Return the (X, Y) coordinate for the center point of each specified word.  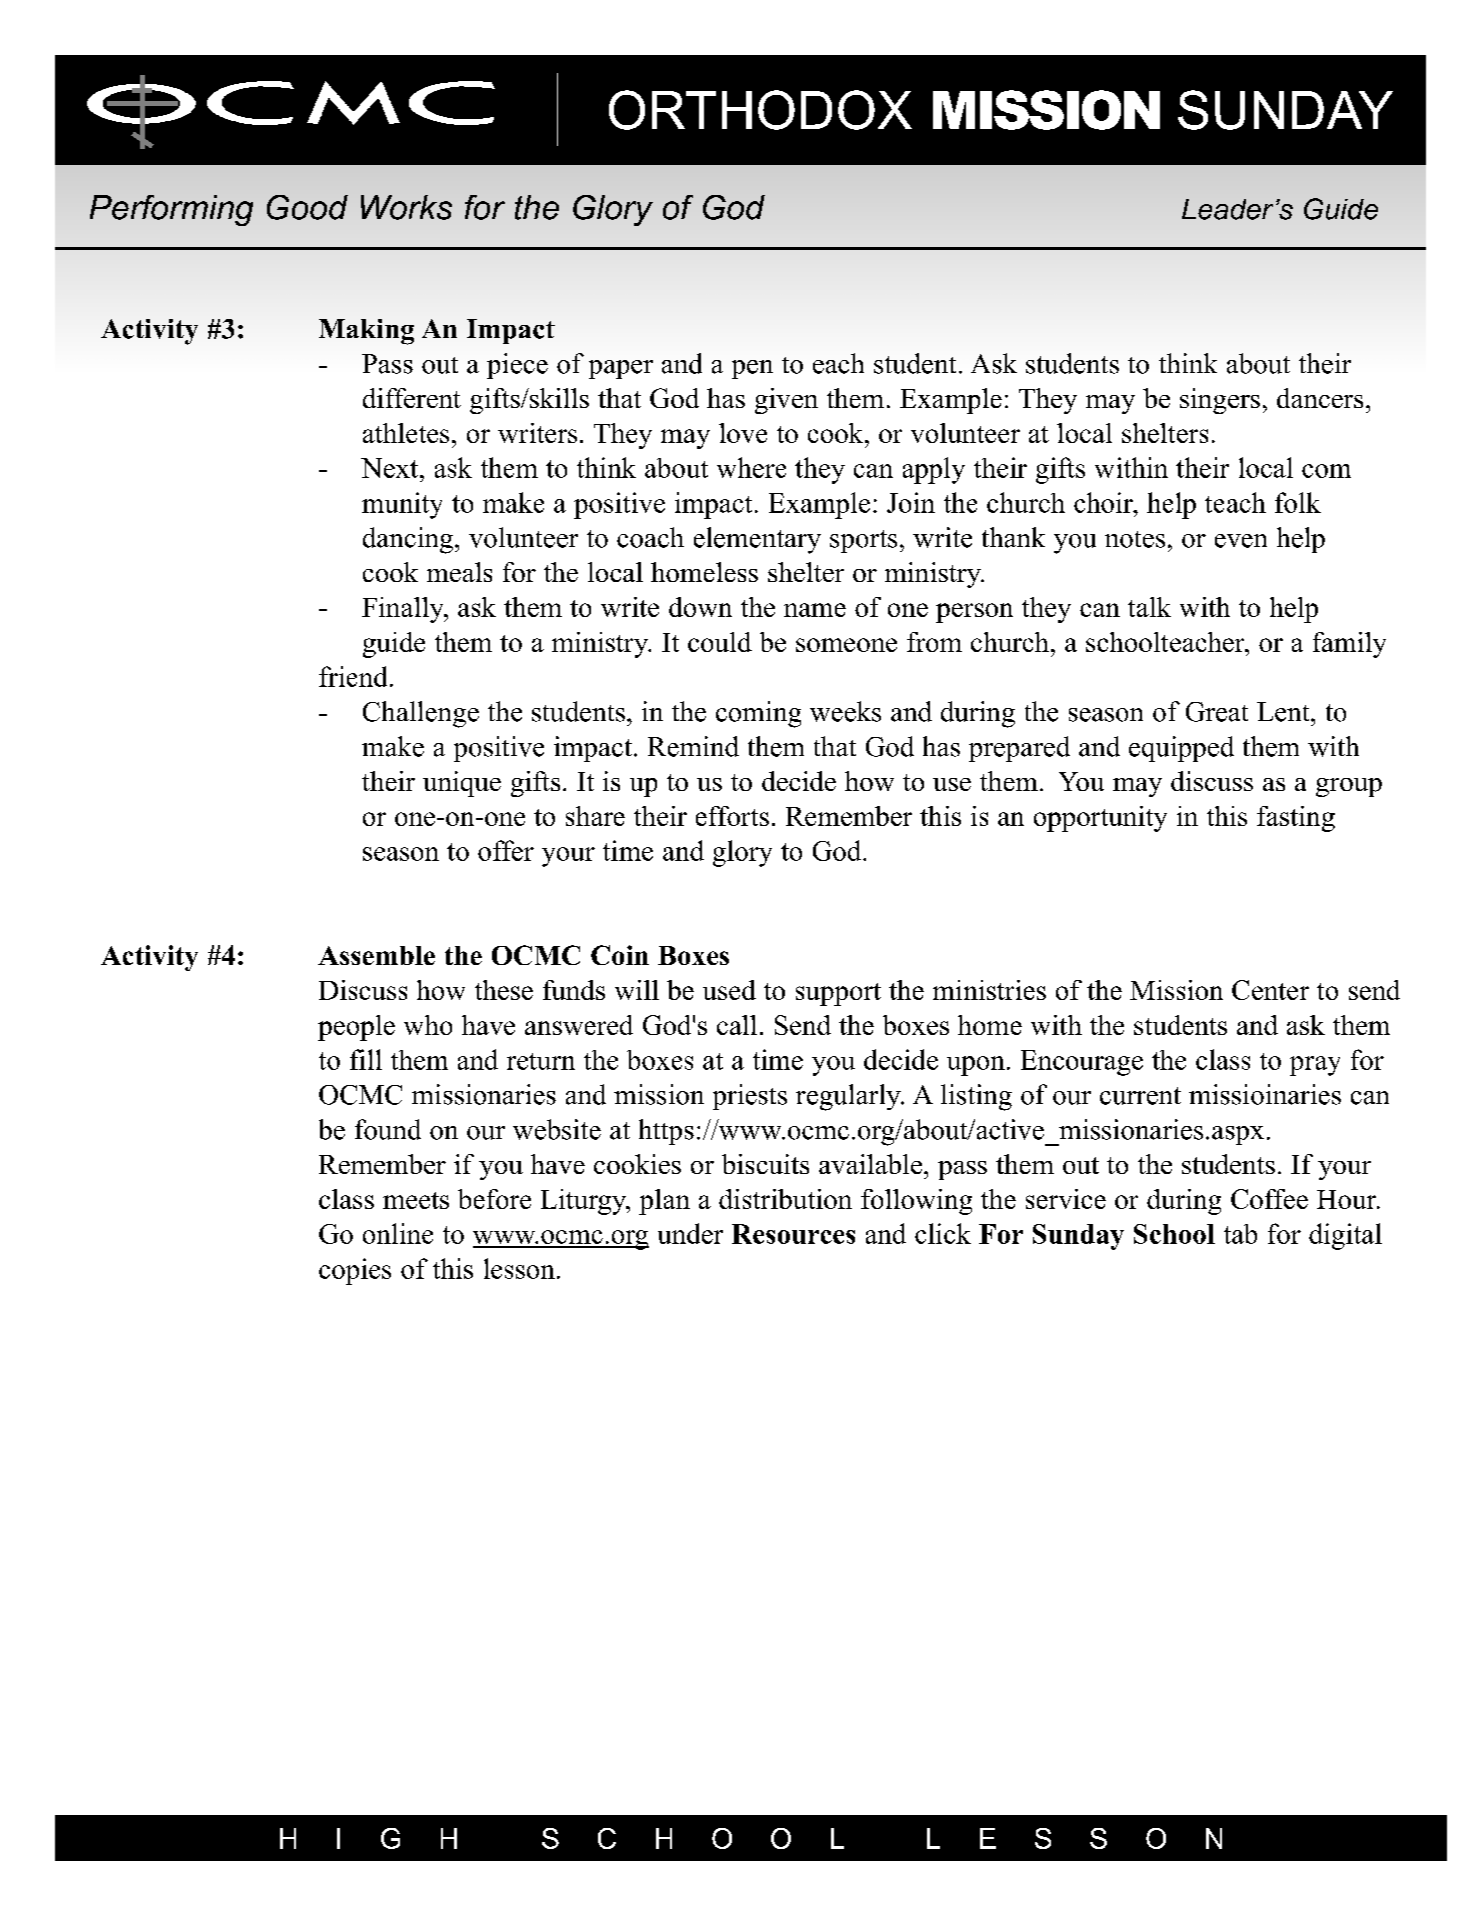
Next (391, 468)
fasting (1296, 819)
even (1241, 541)
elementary (757, 540)
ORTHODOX (760, 110)
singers (1220, 401)
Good (307, 207)
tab (1240, 1234)
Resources (793, 1234)
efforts (732, 816)
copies (355, 1271)
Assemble (376, 955)
